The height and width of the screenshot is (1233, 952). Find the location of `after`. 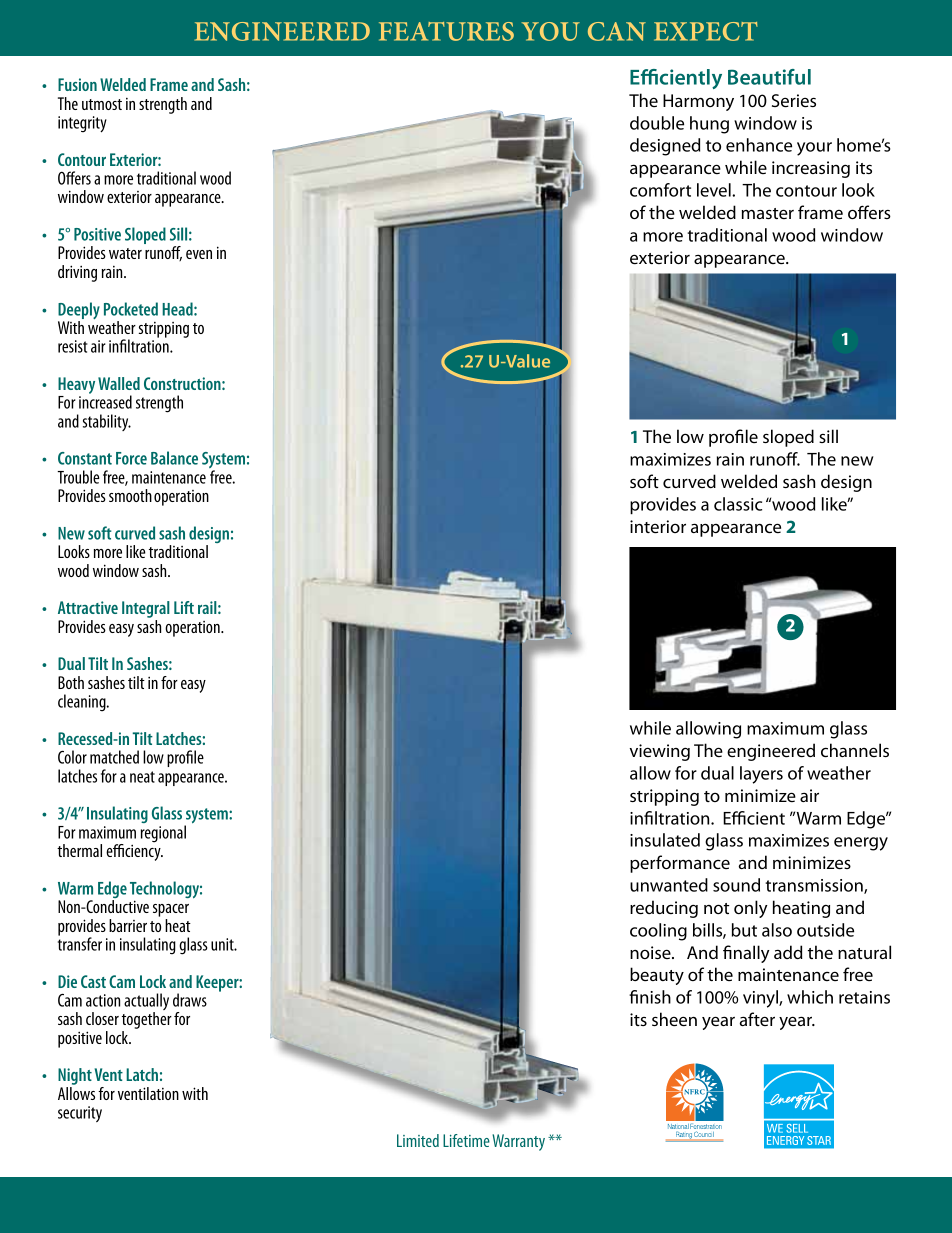

after is located at coordinates (757, 1019).
